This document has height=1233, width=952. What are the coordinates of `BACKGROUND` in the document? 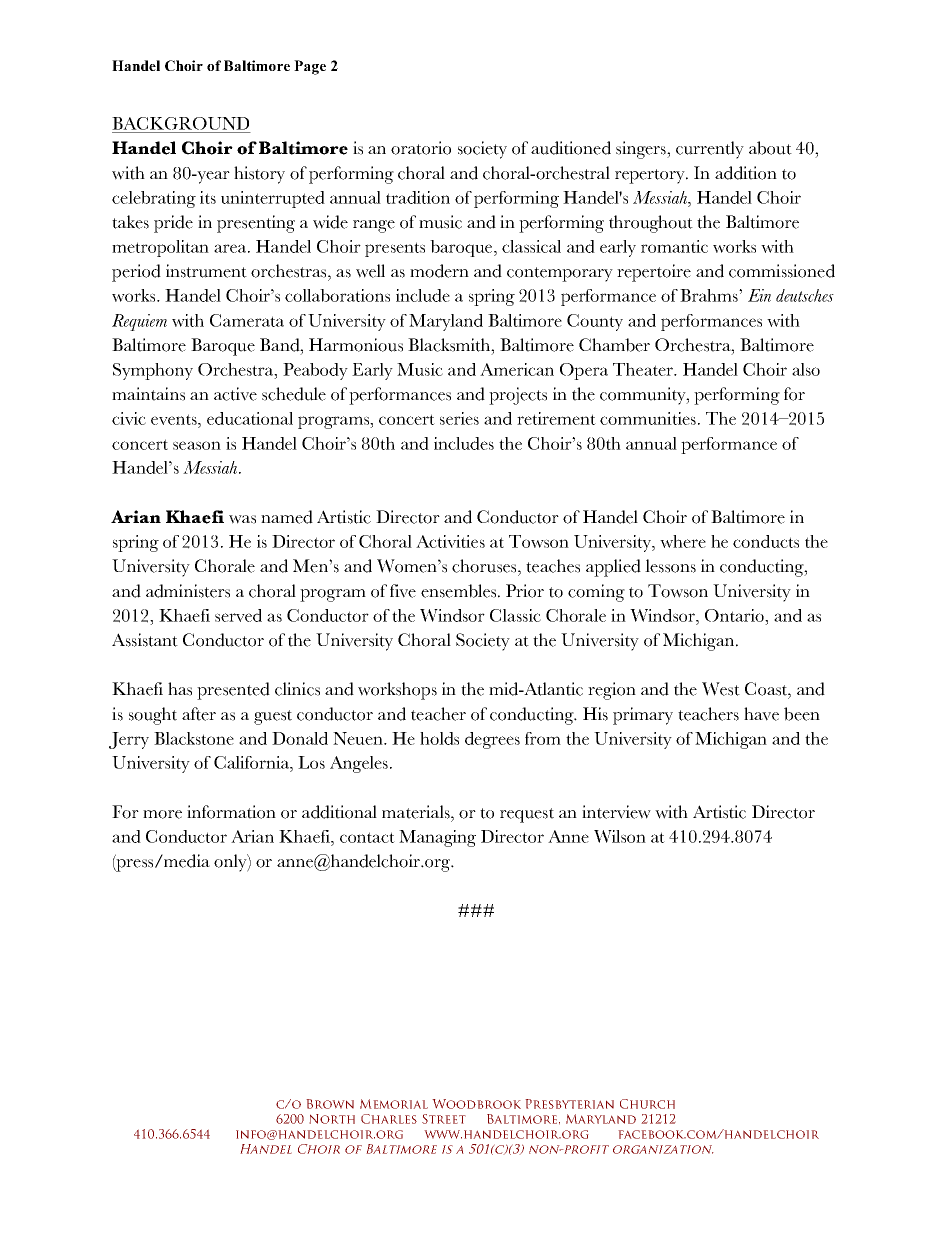 It's located at (180, 123).
